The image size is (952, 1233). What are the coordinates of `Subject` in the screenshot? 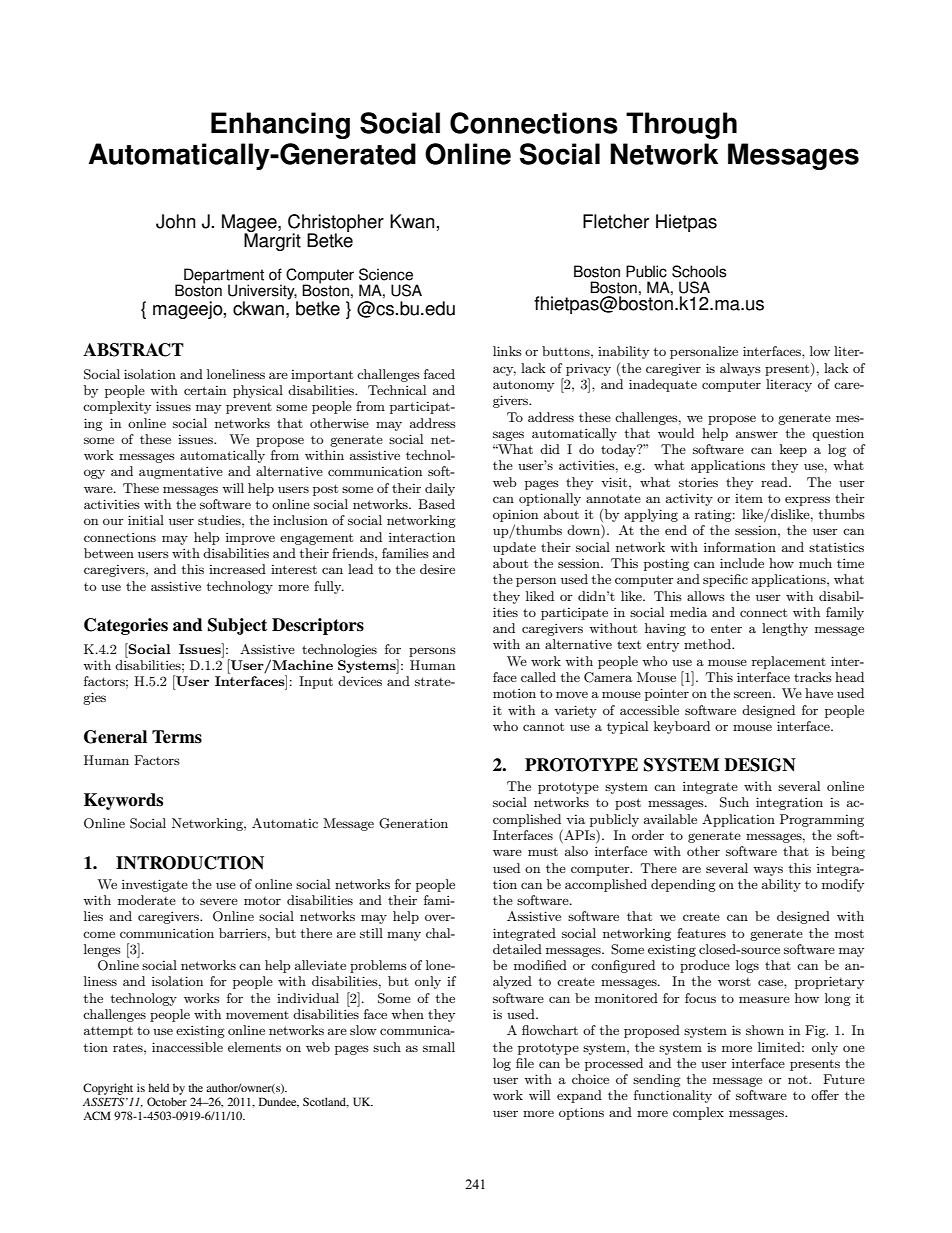 It's located at (237, 626).
